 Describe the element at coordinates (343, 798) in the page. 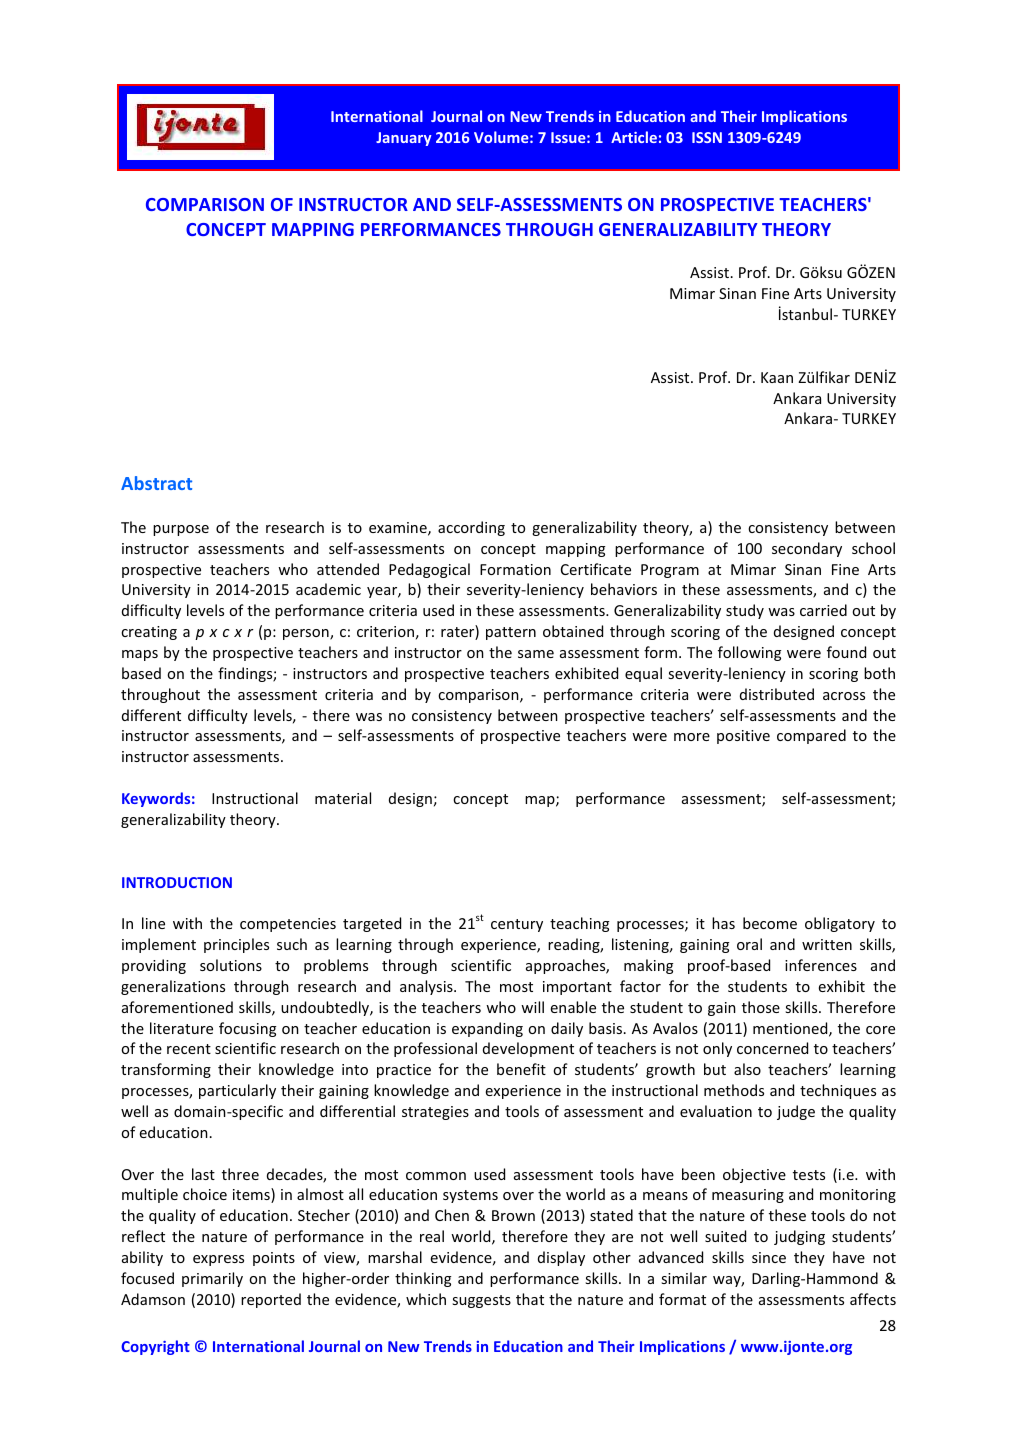

I see `material` at that location.
